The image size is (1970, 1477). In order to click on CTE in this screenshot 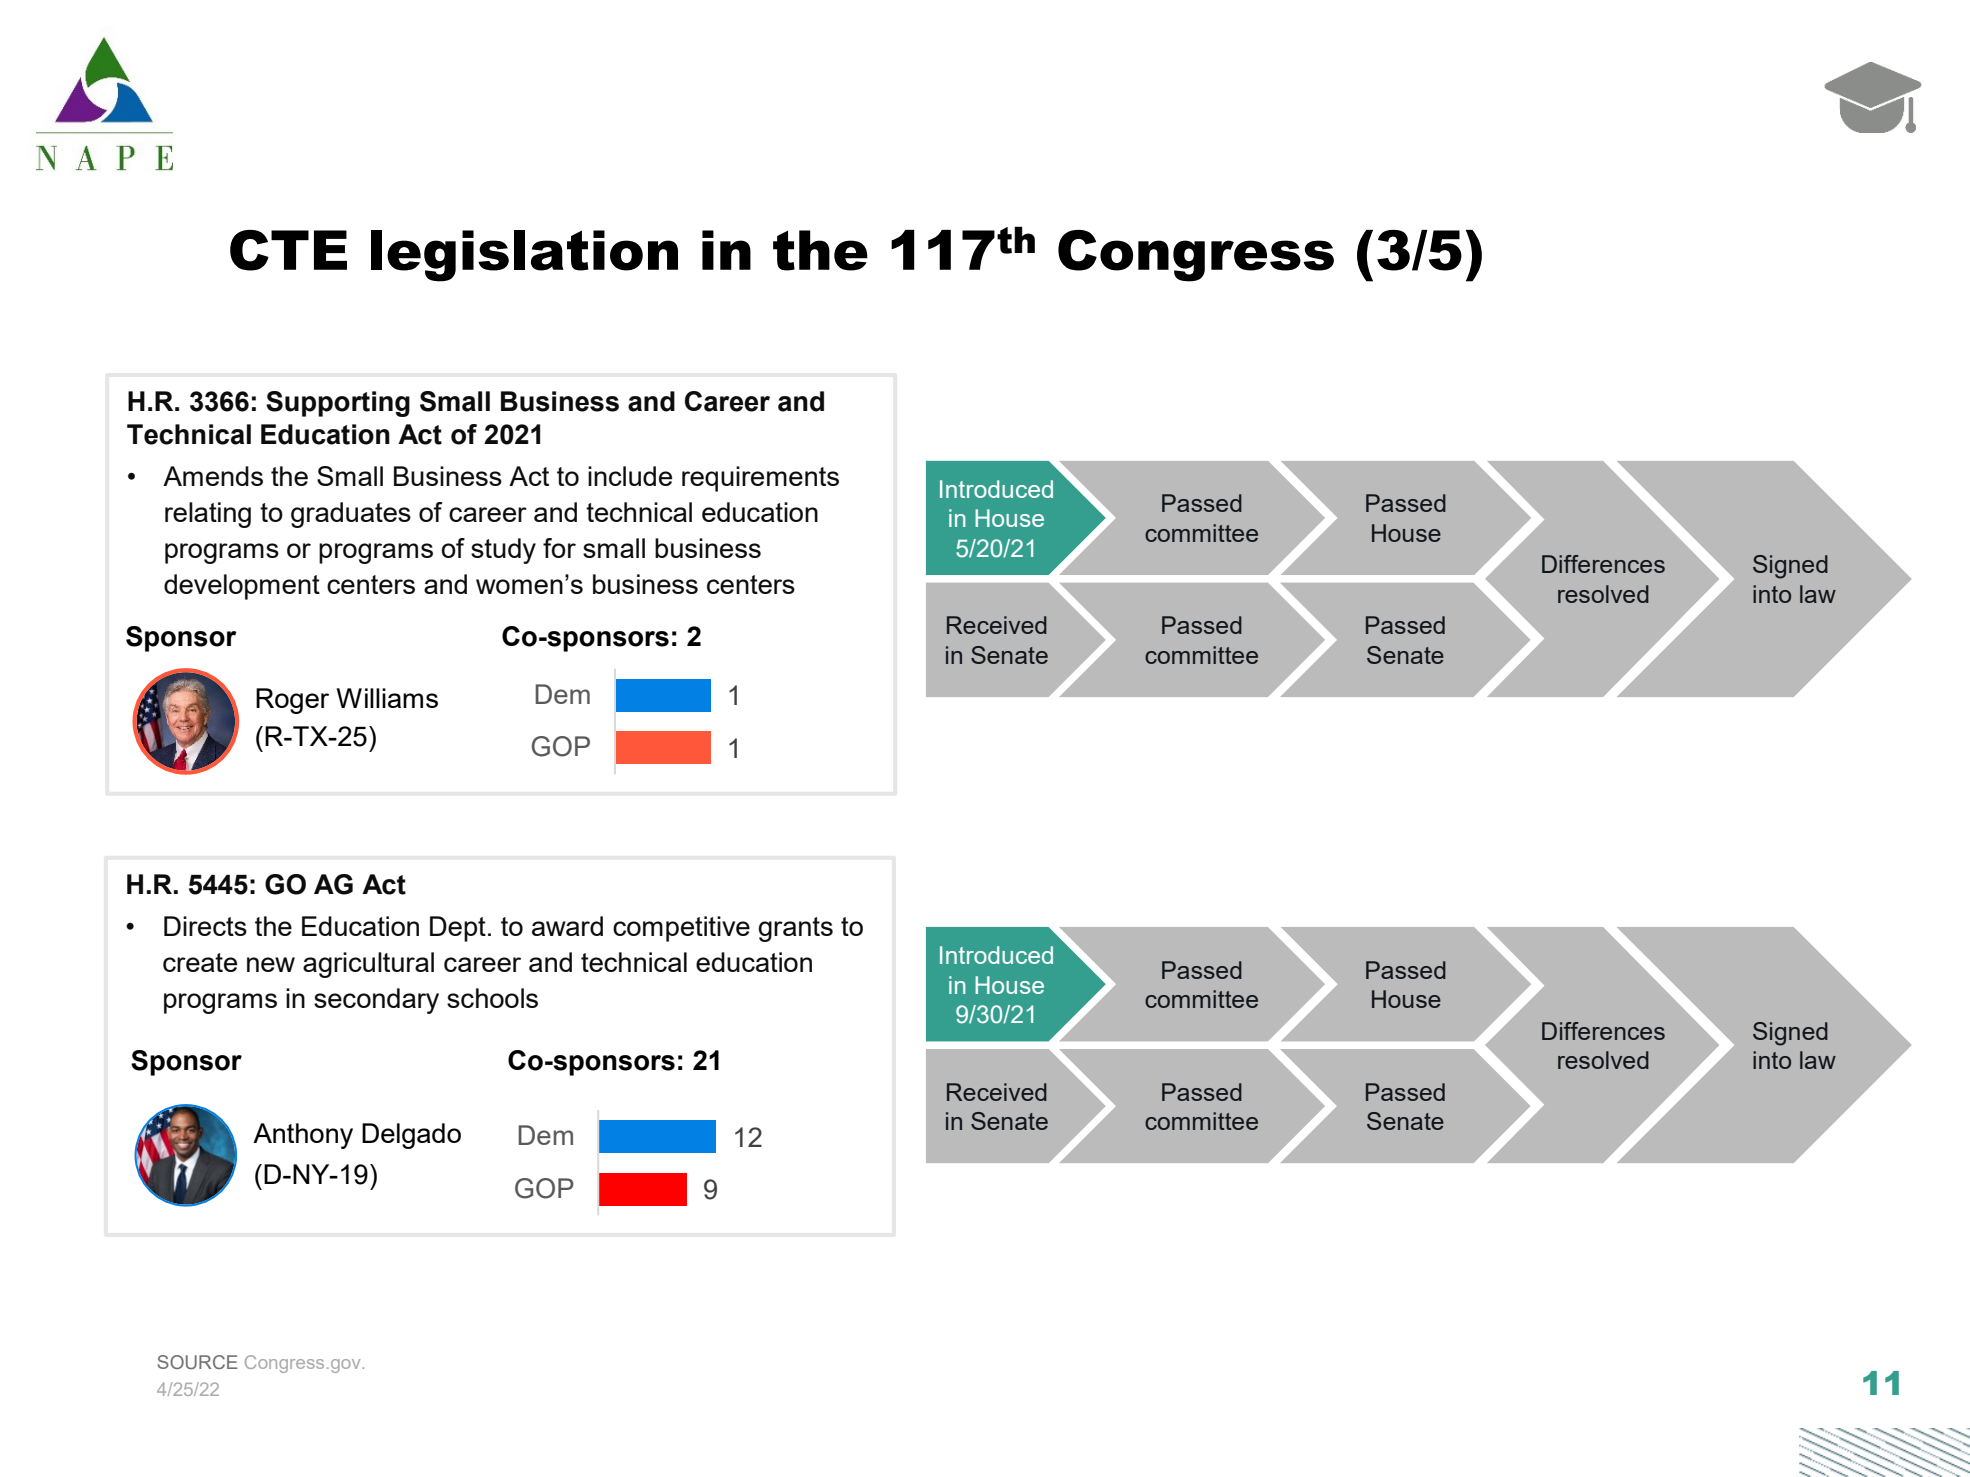, I will do `click(288, 250)`.
